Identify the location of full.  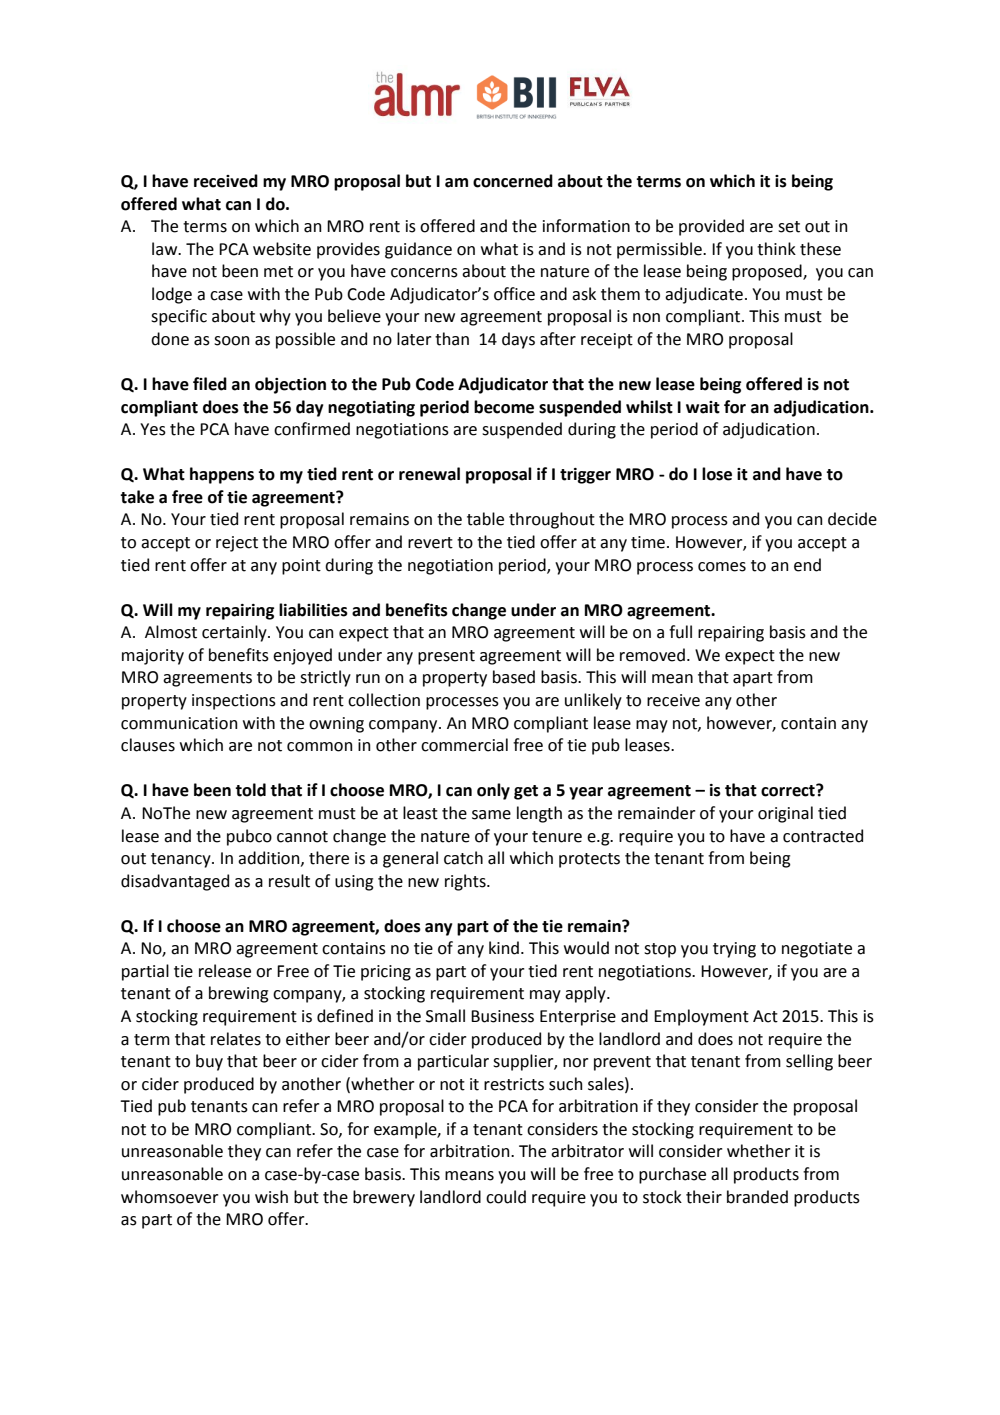
(680, 632).
